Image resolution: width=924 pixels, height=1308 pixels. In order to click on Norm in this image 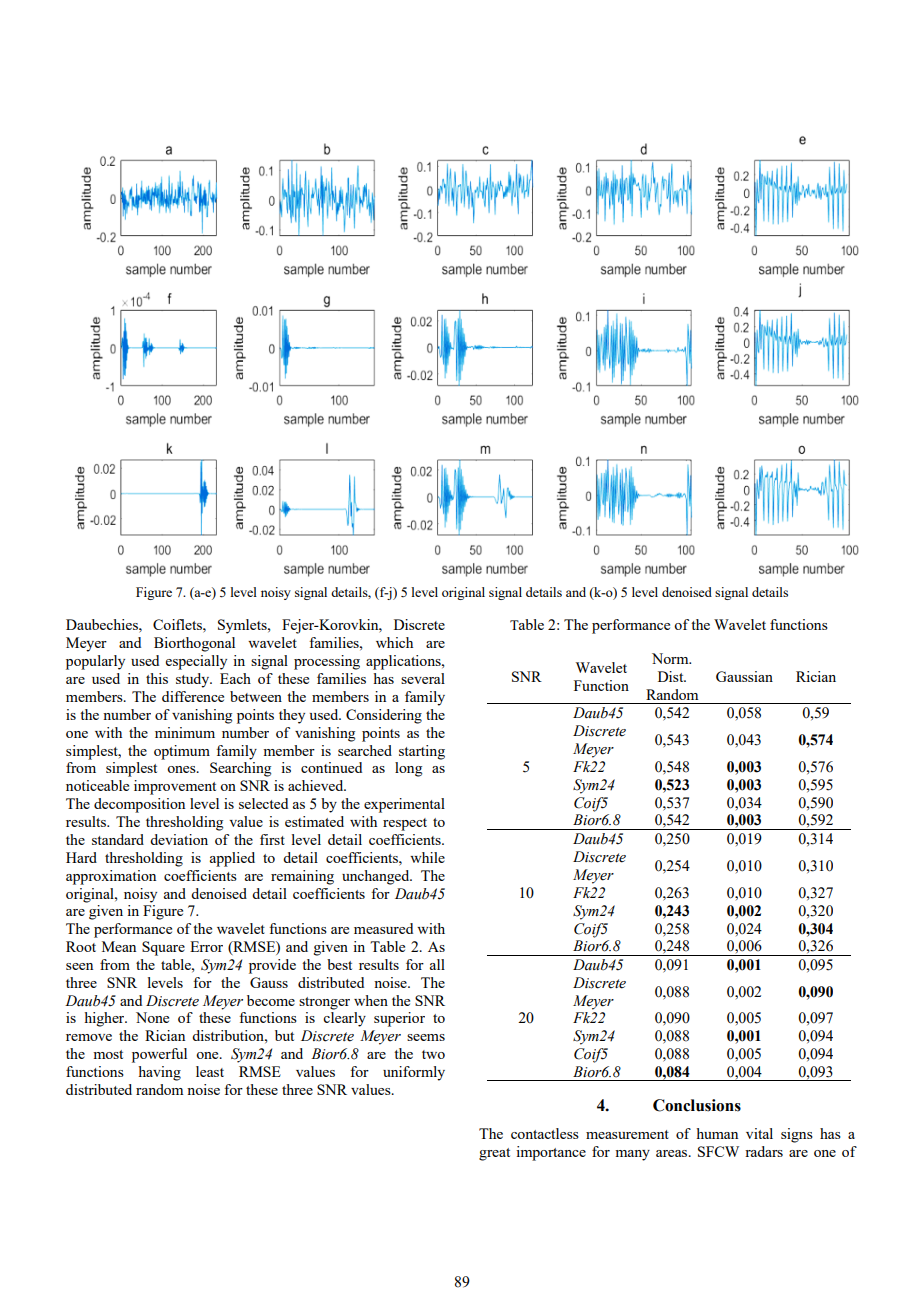, I will do `click(671, 658)`.
